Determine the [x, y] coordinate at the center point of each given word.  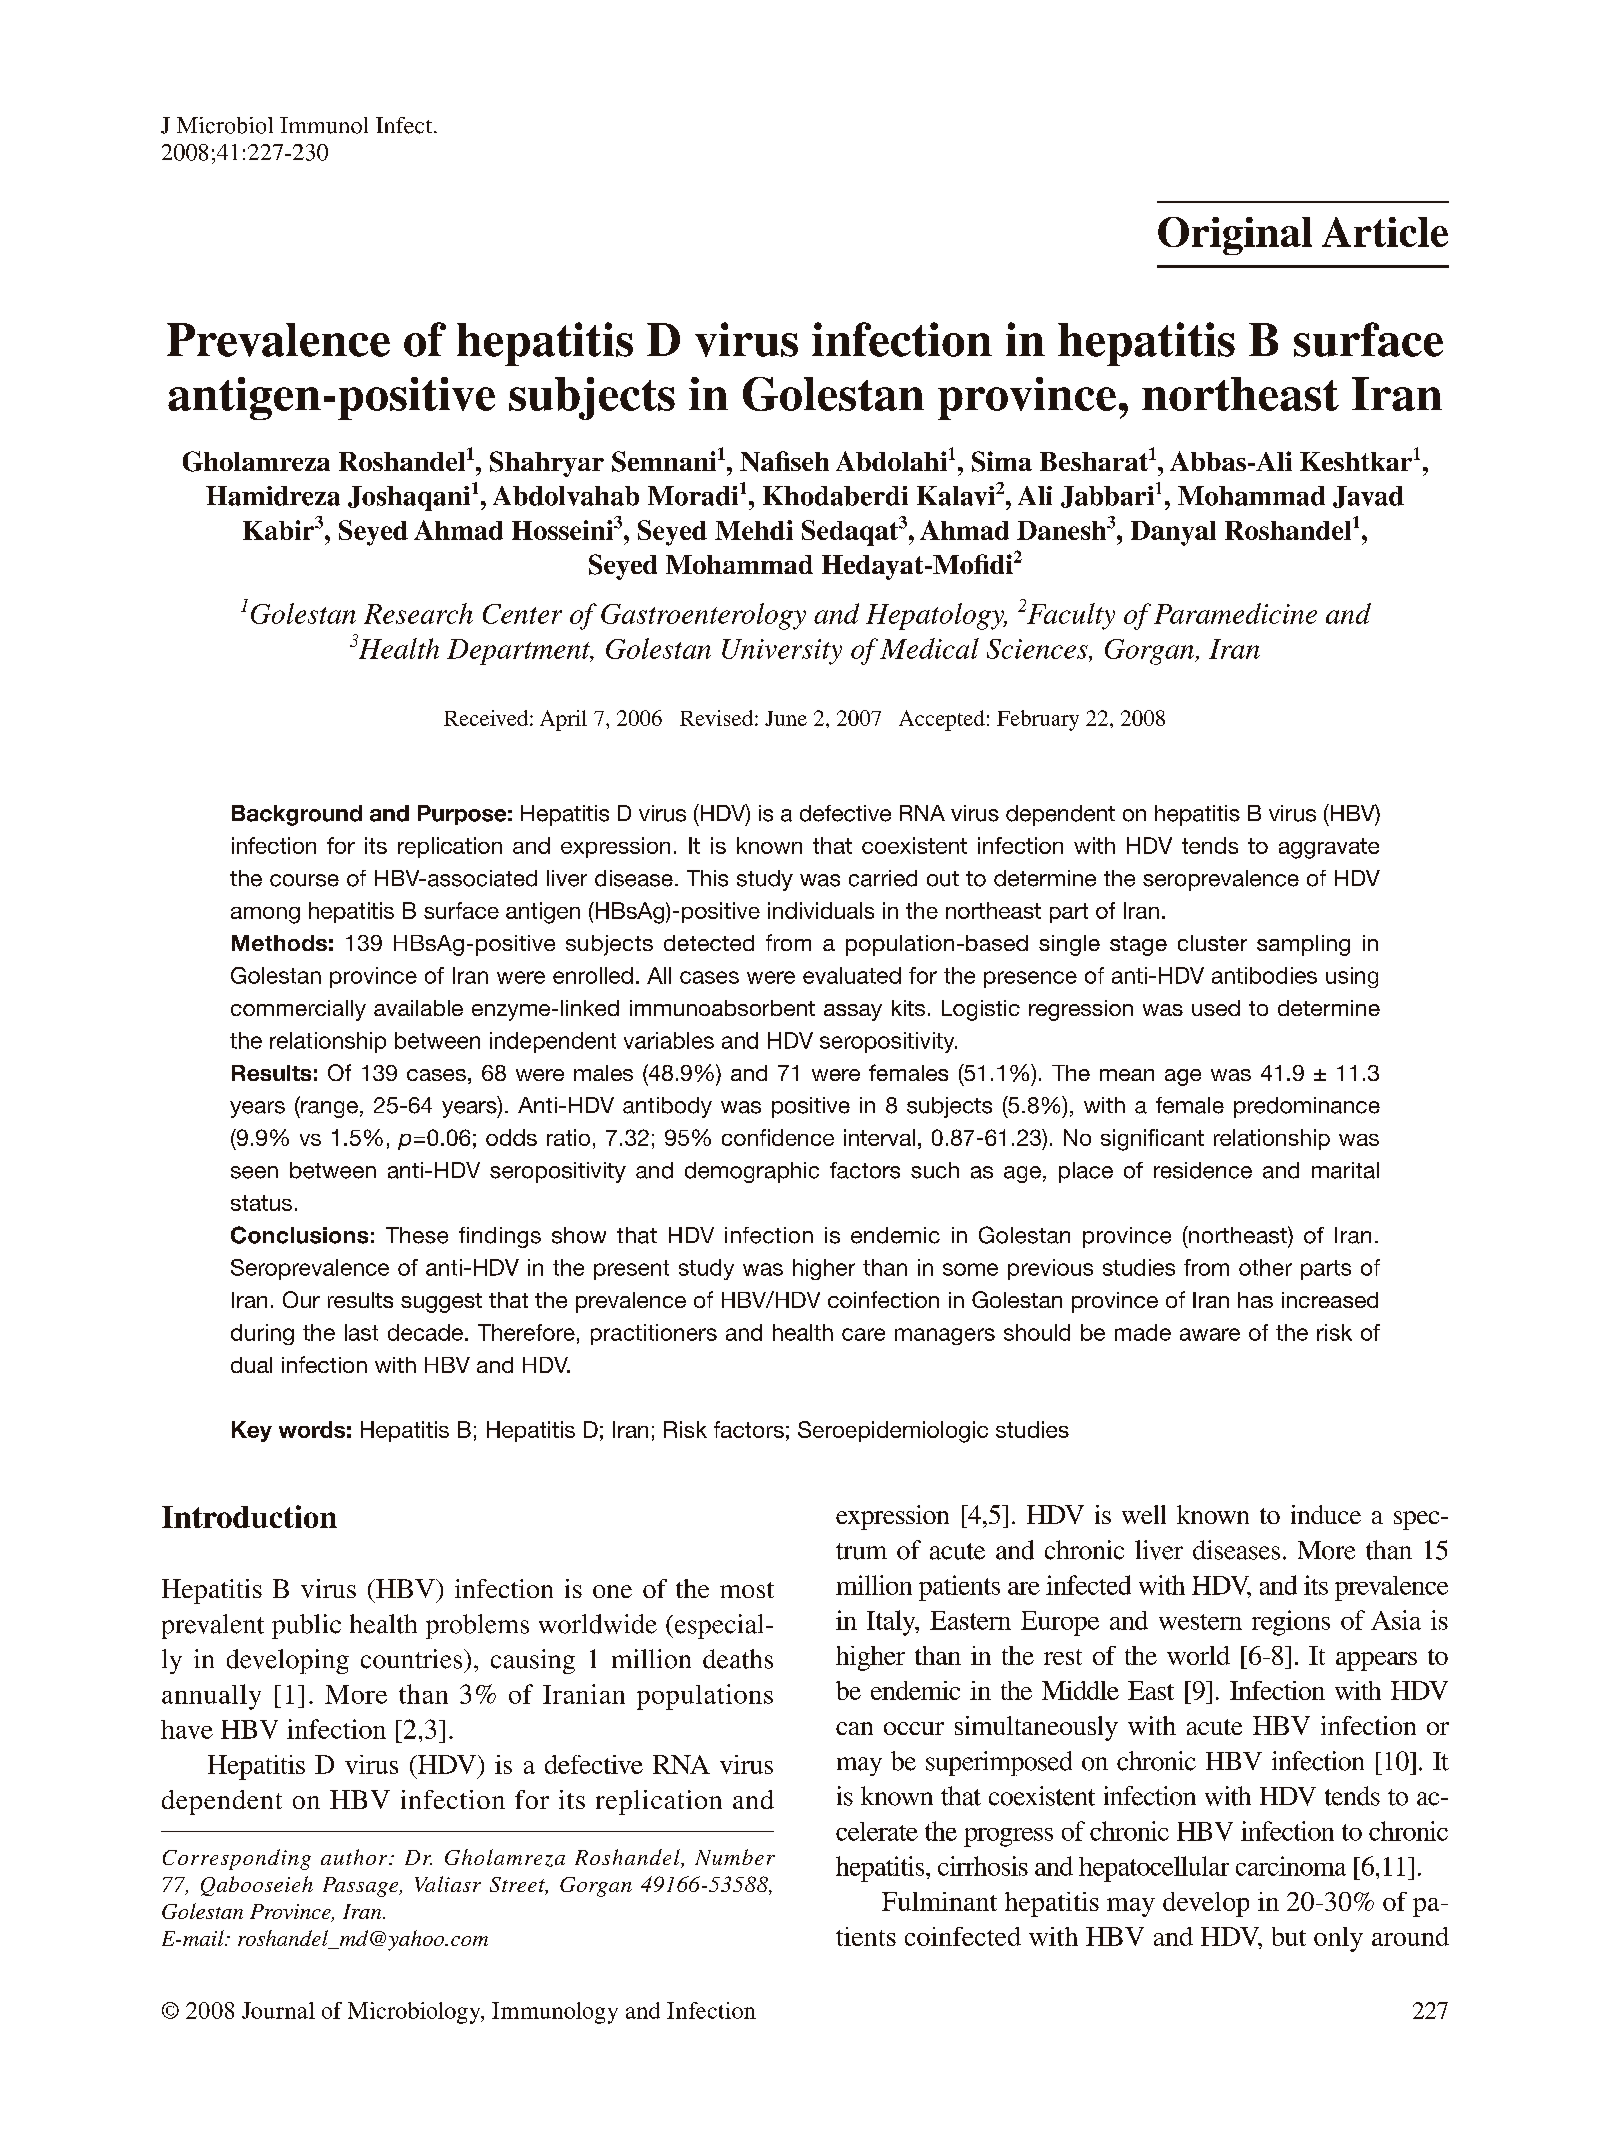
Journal [278, 2010]
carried [883, 878]
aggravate [1329, 848]
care [863, 1334]
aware [1210, 1334]
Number [735, 1857]
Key [252, 1431]
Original [1235, 236]
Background [297, 815]
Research [418, 613]
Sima [1002, 461]
